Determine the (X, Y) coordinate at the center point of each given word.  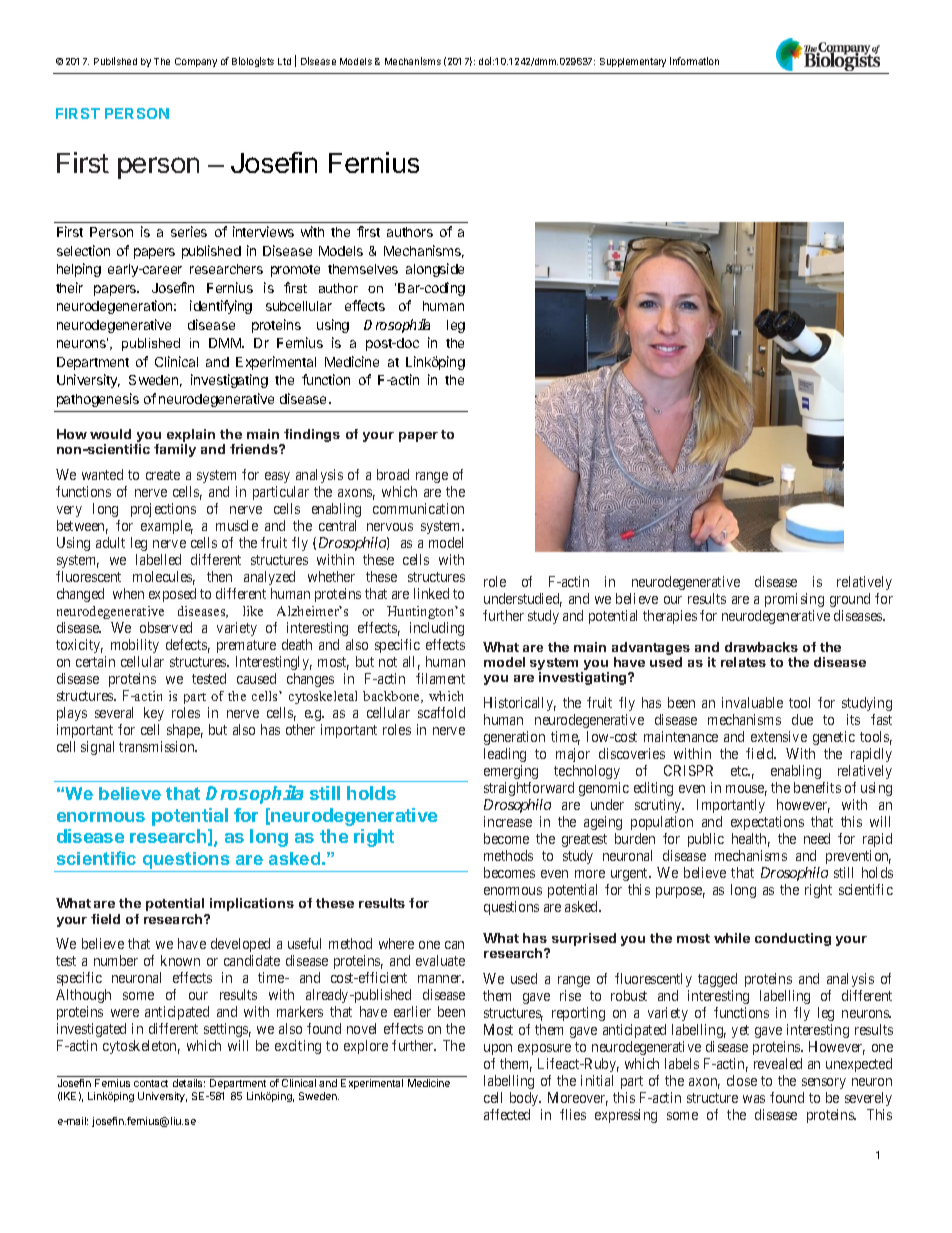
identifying (221, 307)
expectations (767, 823)
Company (196, 62)
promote (295, 271)
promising (794, 600)
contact (151, 1083)
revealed (778, 1063)
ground (850, 600)
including (437, 629)
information (694, 61)
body (525, 1099)
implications (252, 904)
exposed (172, 595)
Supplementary (633, 62)
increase (508, 821)
